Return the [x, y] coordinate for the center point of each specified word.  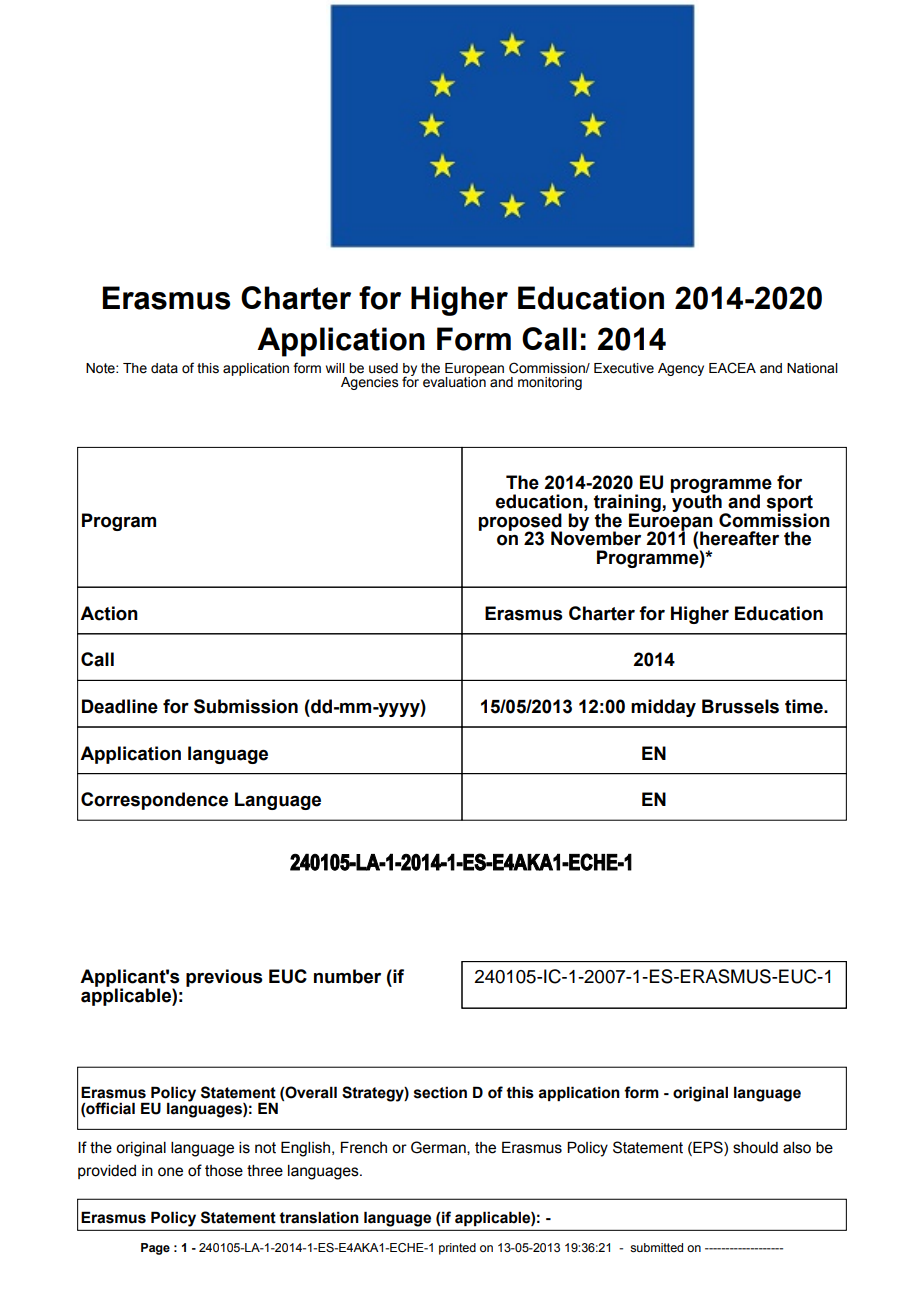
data [164, 368]
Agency [681, 369]
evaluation [454, 381]
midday [663, 708]
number [347, 976]
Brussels [740, 706]
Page [155, 1249]
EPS [708, 1147]
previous [224, 978]
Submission [246, 706]
